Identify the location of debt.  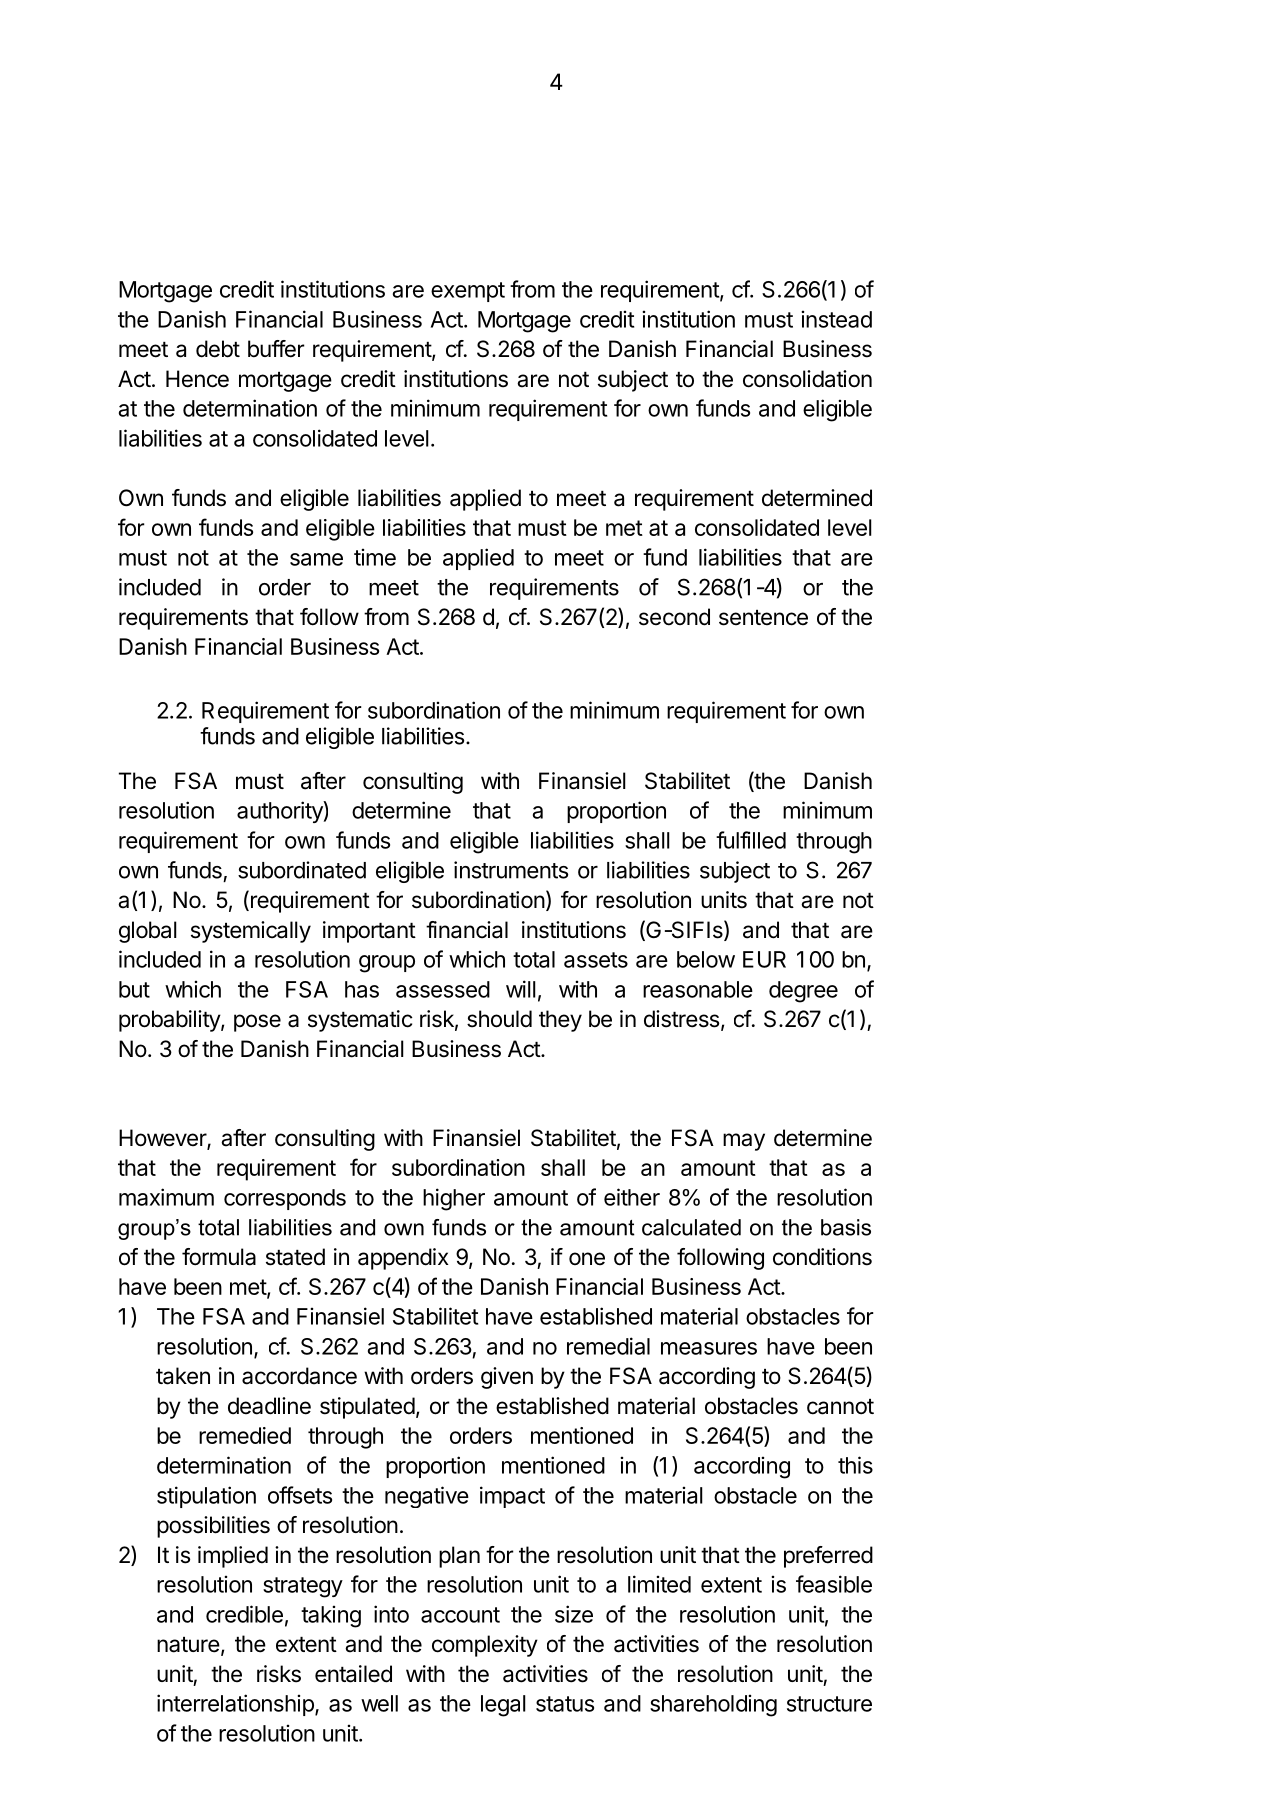
(218, 349).
